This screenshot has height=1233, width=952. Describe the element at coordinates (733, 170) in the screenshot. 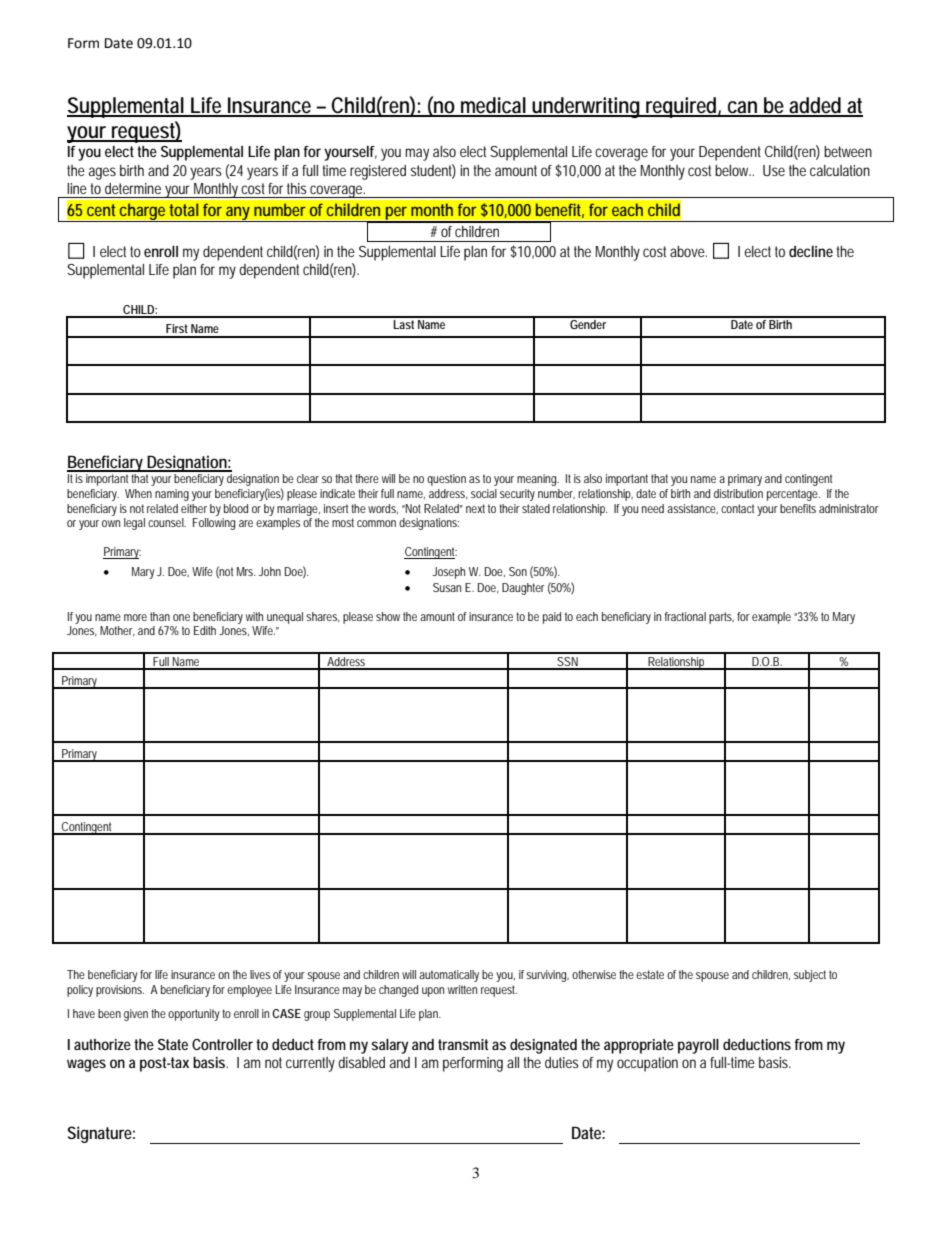

I see `below` at that location.
